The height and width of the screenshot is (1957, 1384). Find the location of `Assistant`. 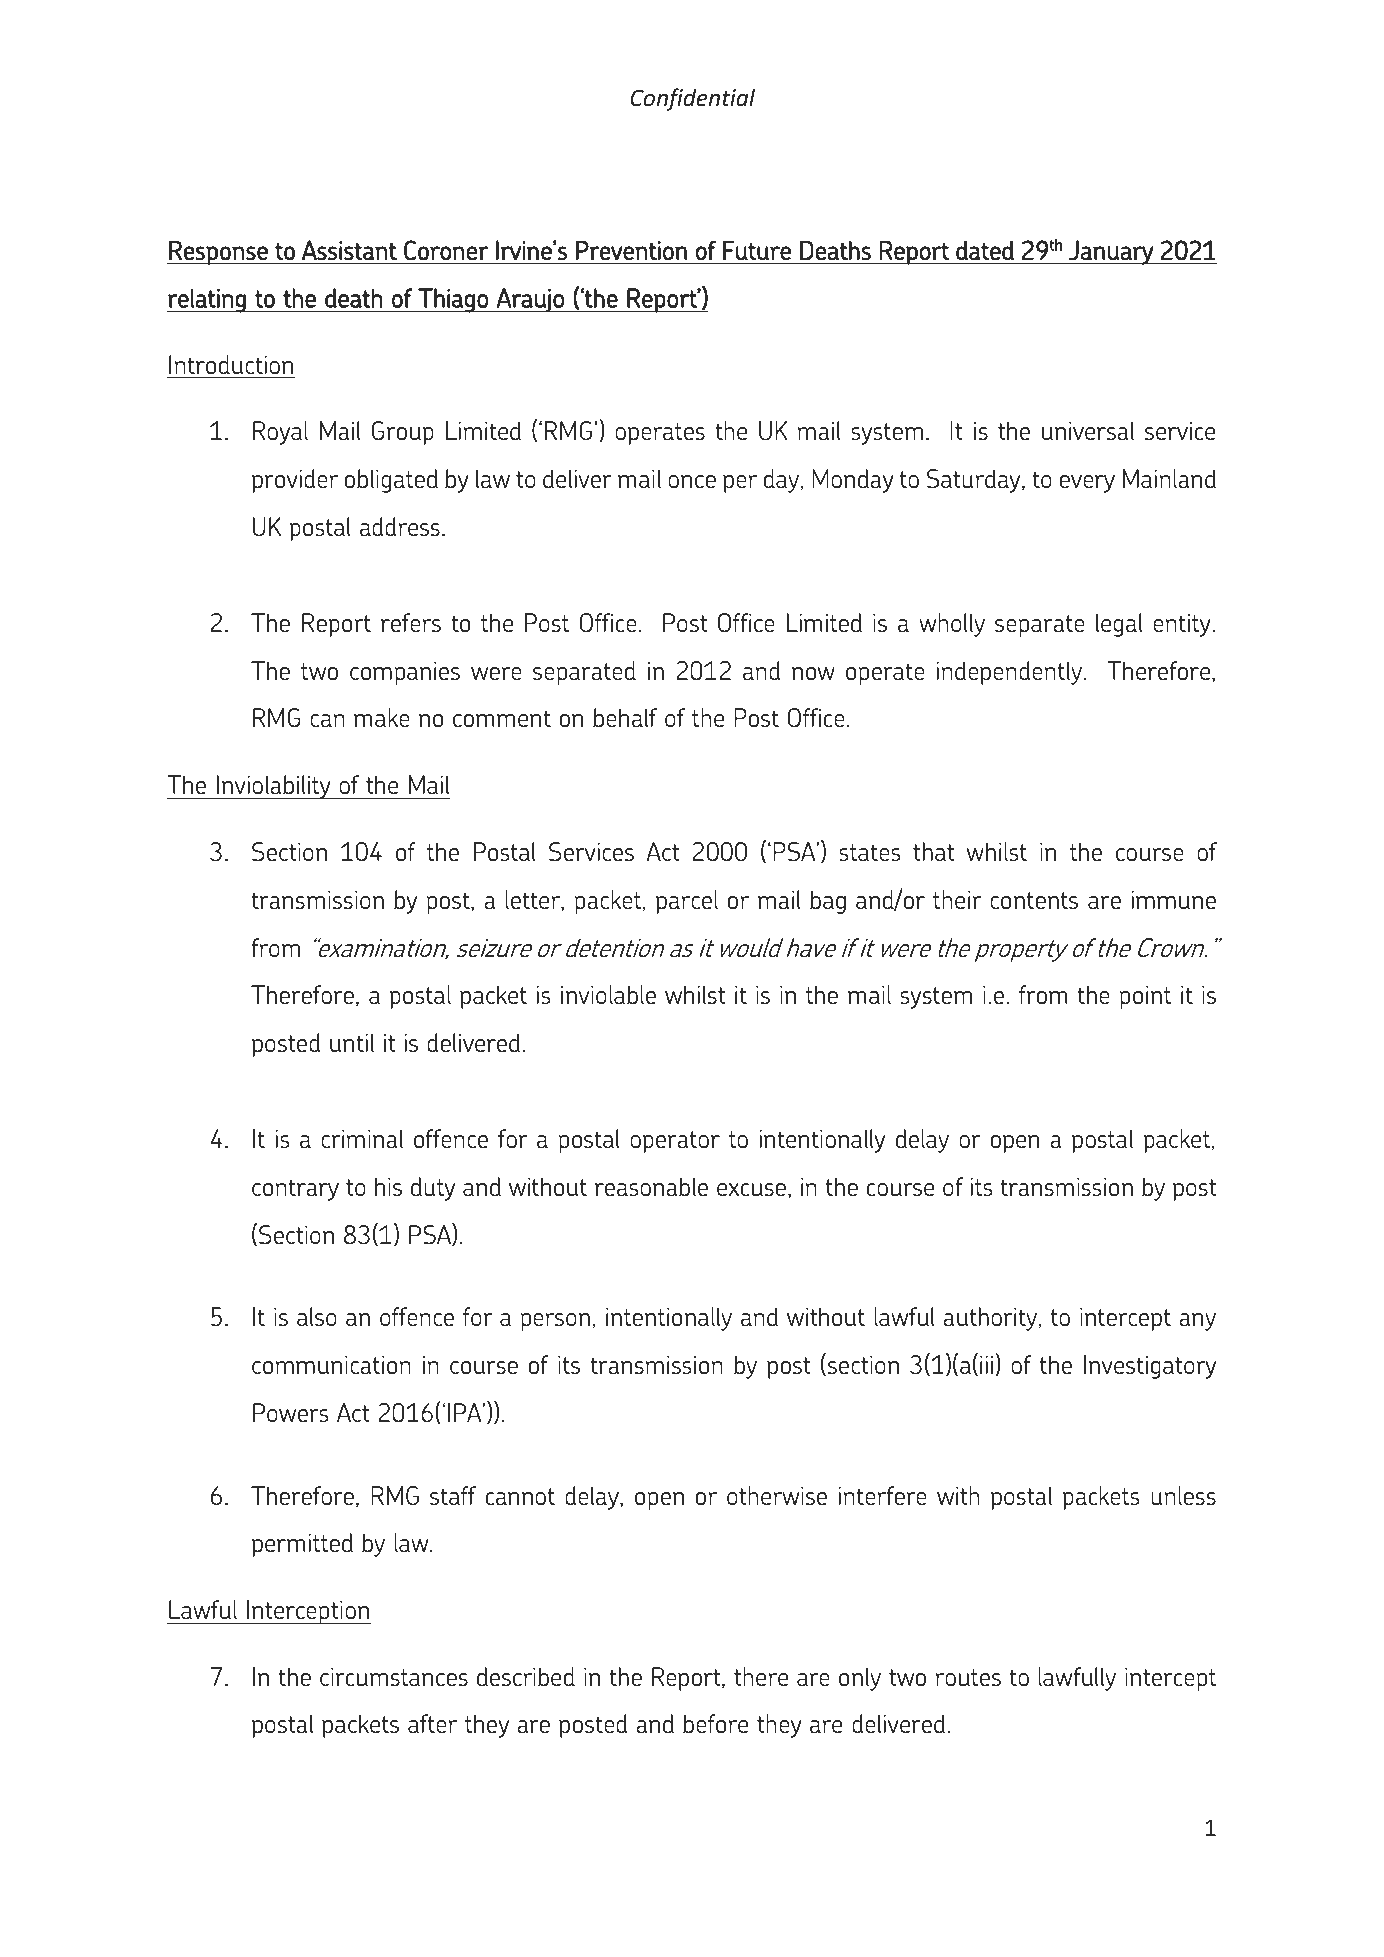

Assistant is located at coordinates (349, 250).
